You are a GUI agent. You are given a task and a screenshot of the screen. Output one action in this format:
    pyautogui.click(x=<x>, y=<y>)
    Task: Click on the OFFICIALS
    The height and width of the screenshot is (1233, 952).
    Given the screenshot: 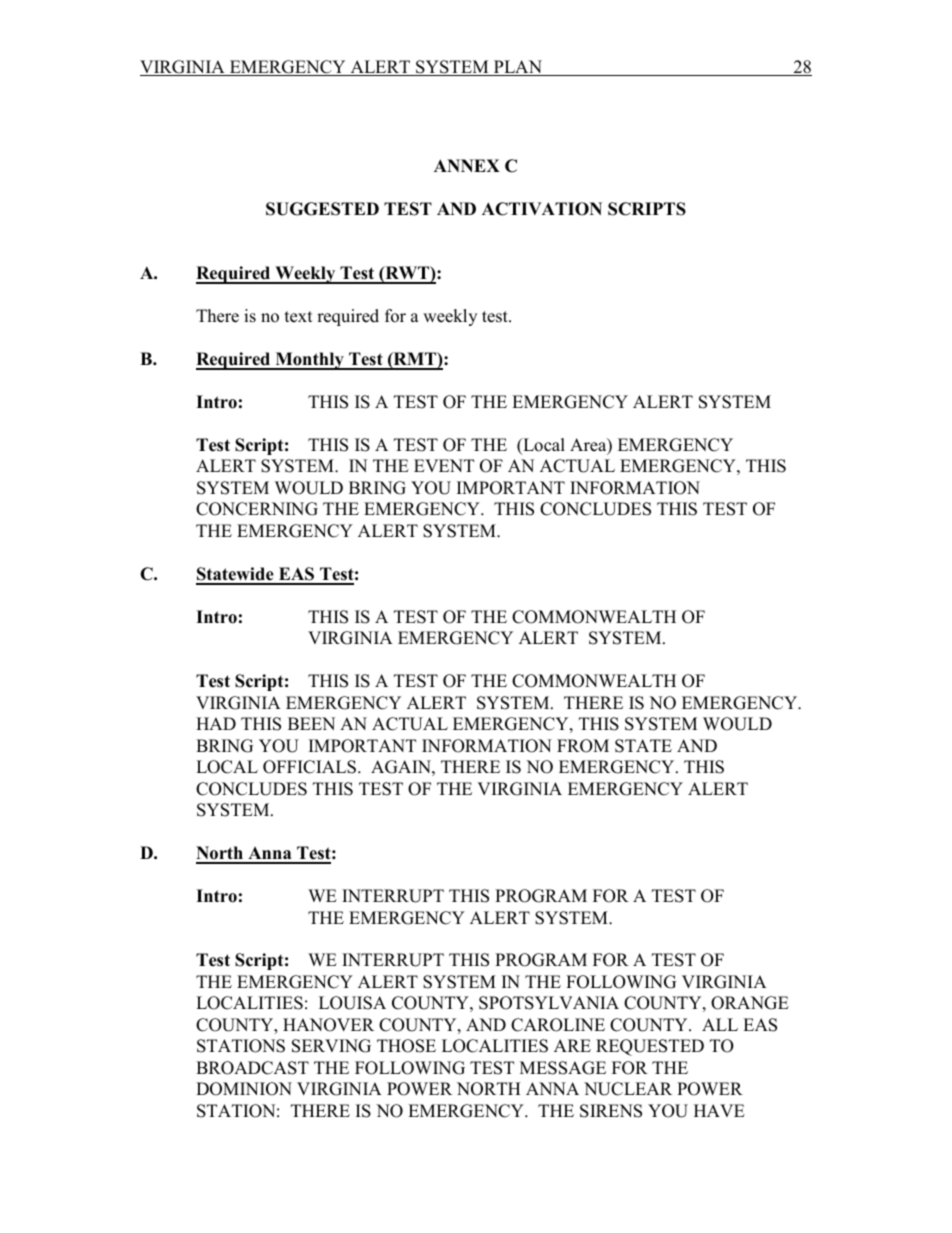 What is the action you would take?
    pyautogui.click(x=309, y=767)
